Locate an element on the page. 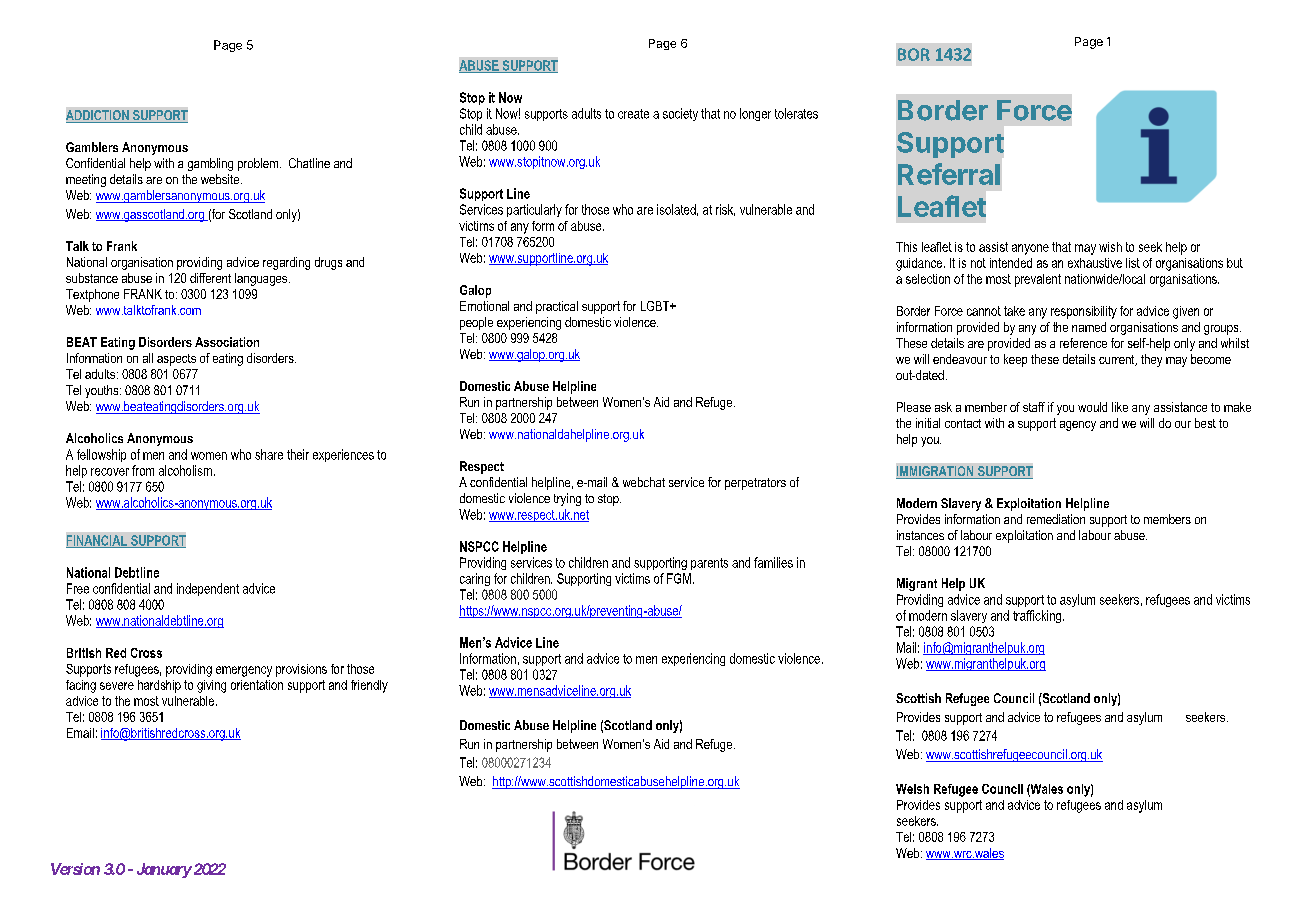 The height and width of the image is (924, 1308). LGBT is located at coordinates (656, 306).
